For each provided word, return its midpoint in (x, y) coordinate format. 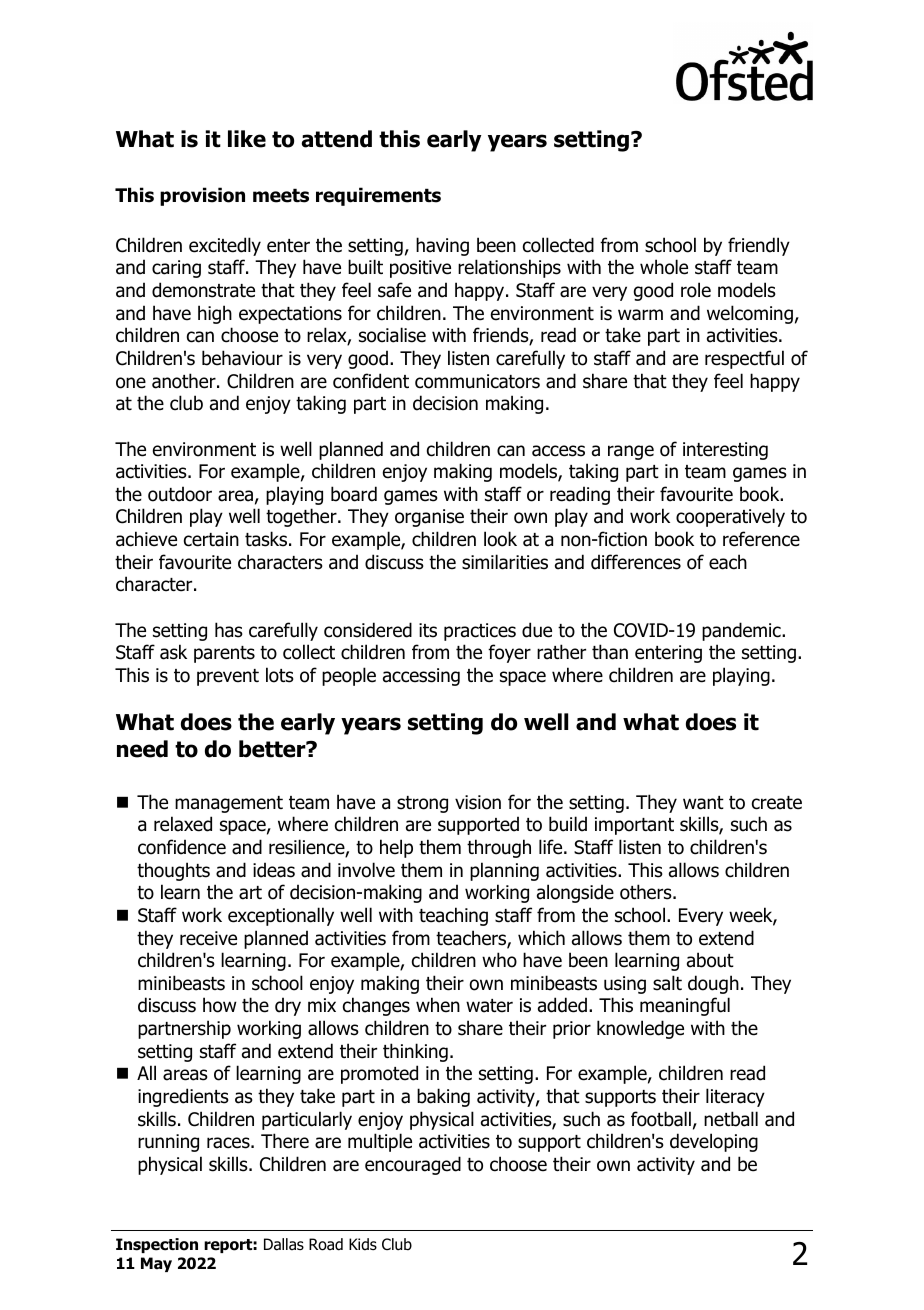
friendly (759, 246)
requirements (378, 196)
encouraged (413, 1165)
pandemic (742, 631)
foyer (509, 653)
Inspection (157, 1245)
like (247, 139)
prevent (228, 677)
